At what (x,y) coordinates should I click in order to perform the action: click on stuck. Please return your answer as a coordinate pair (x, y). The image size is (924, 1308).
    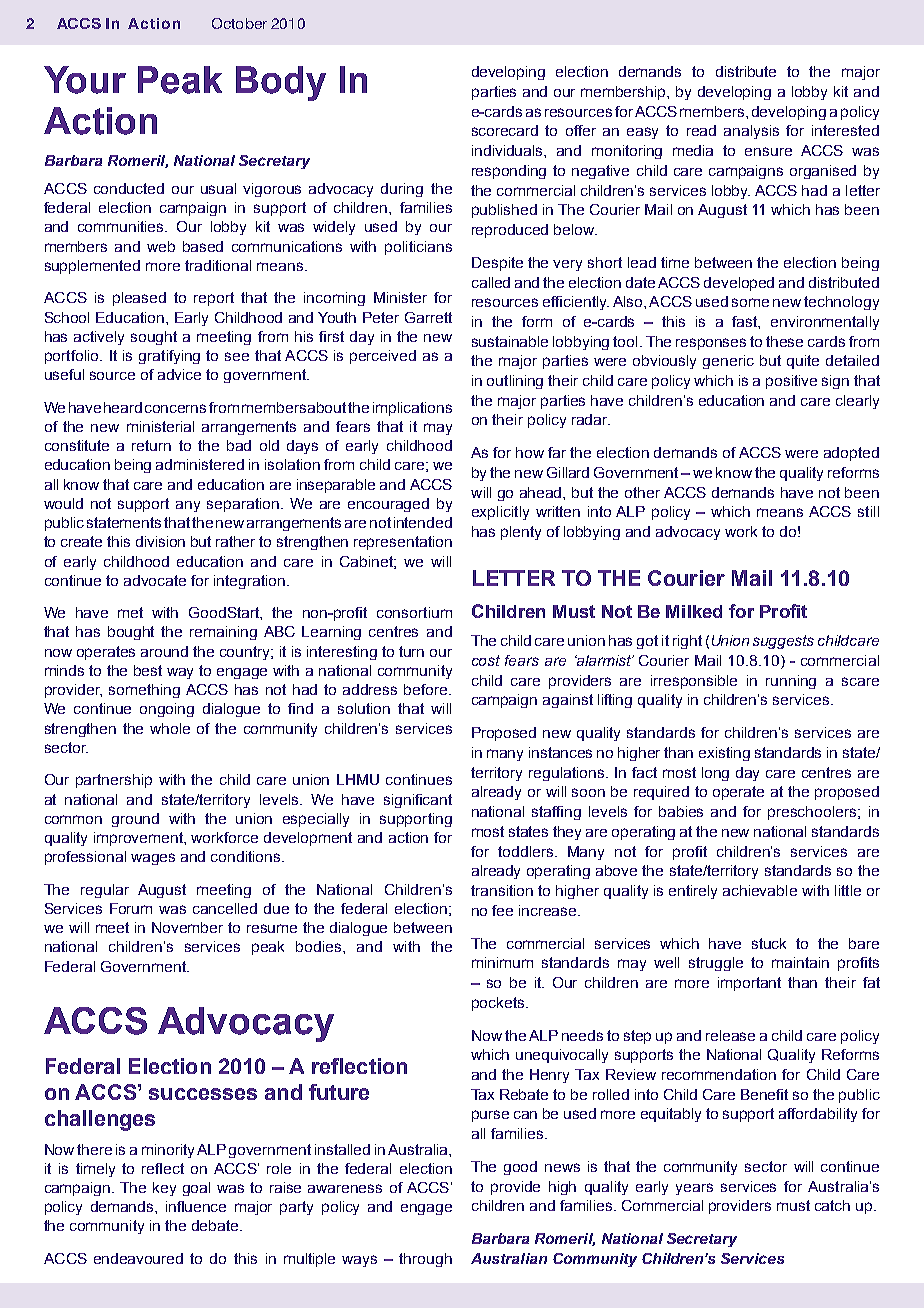
    Looking at the image, I should click on (769, 943).
